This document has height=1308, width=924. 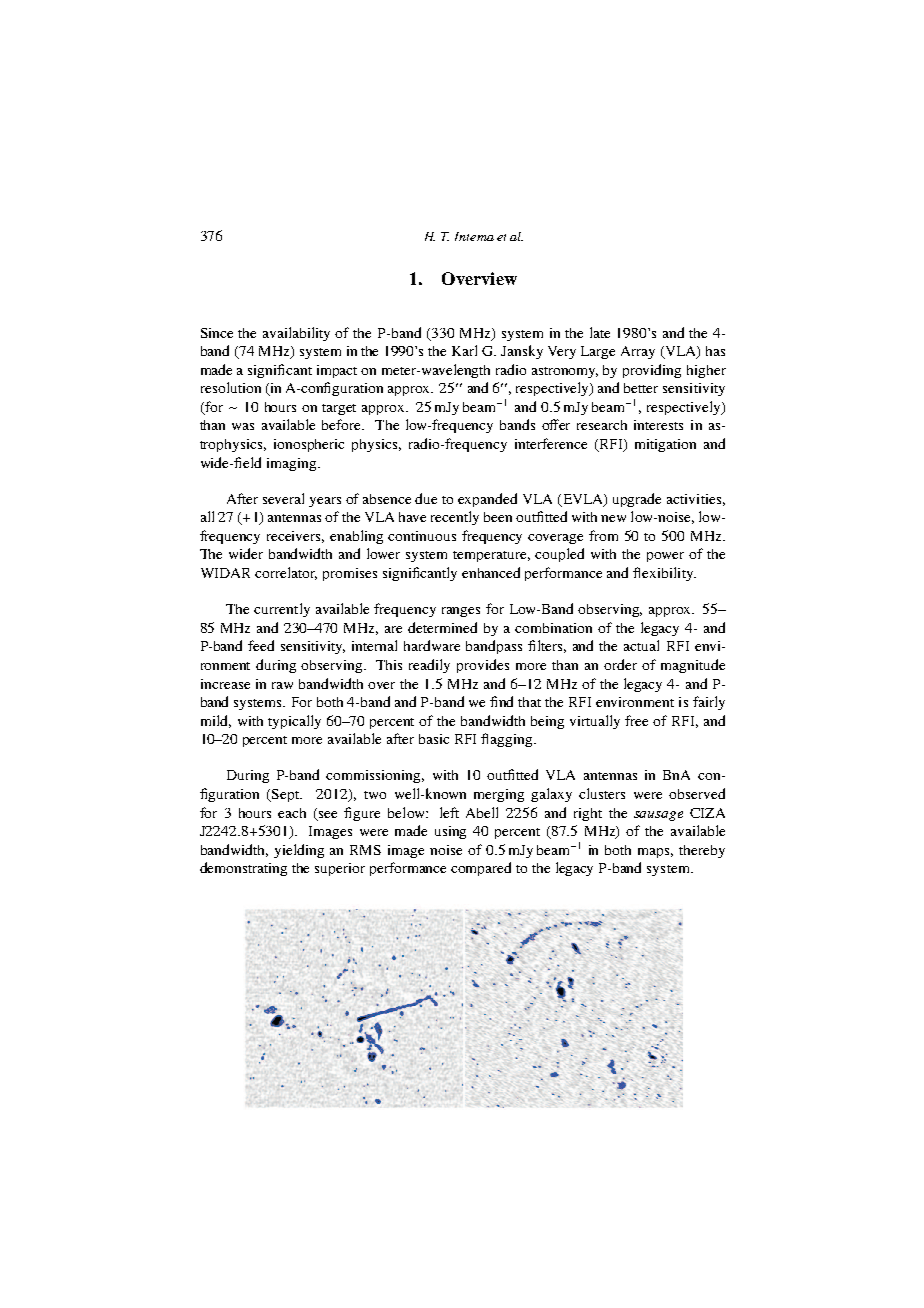 What do you see at coordinates (487, 500) in the document?
I see `expanded` at bounding box center [487, 500].
